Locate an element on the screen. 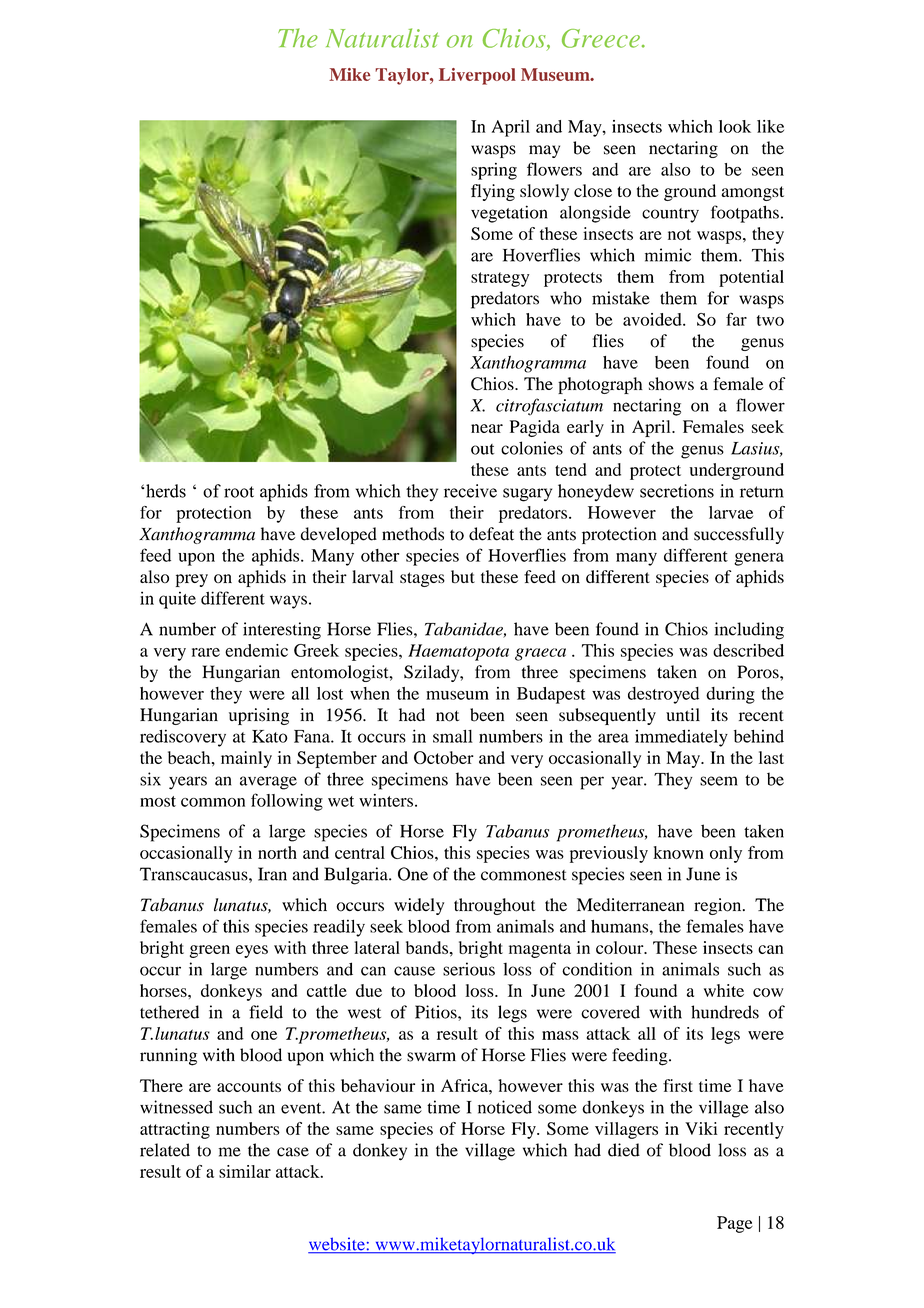  near is located at coordinates (487, 428).
